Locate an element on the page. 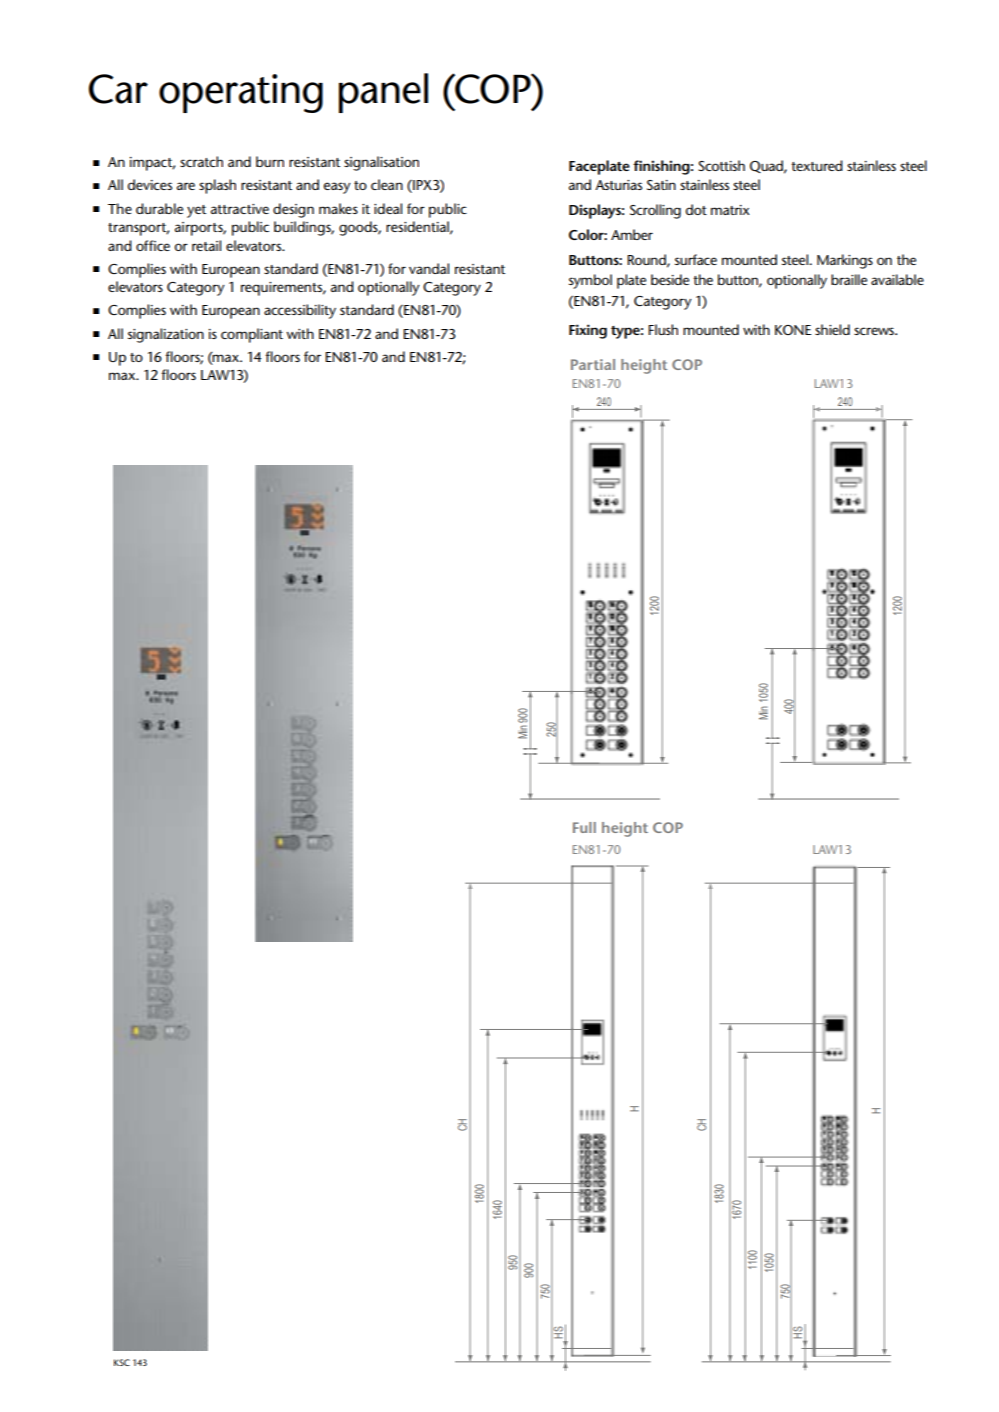  Full is located at coordinates (584, 827).
